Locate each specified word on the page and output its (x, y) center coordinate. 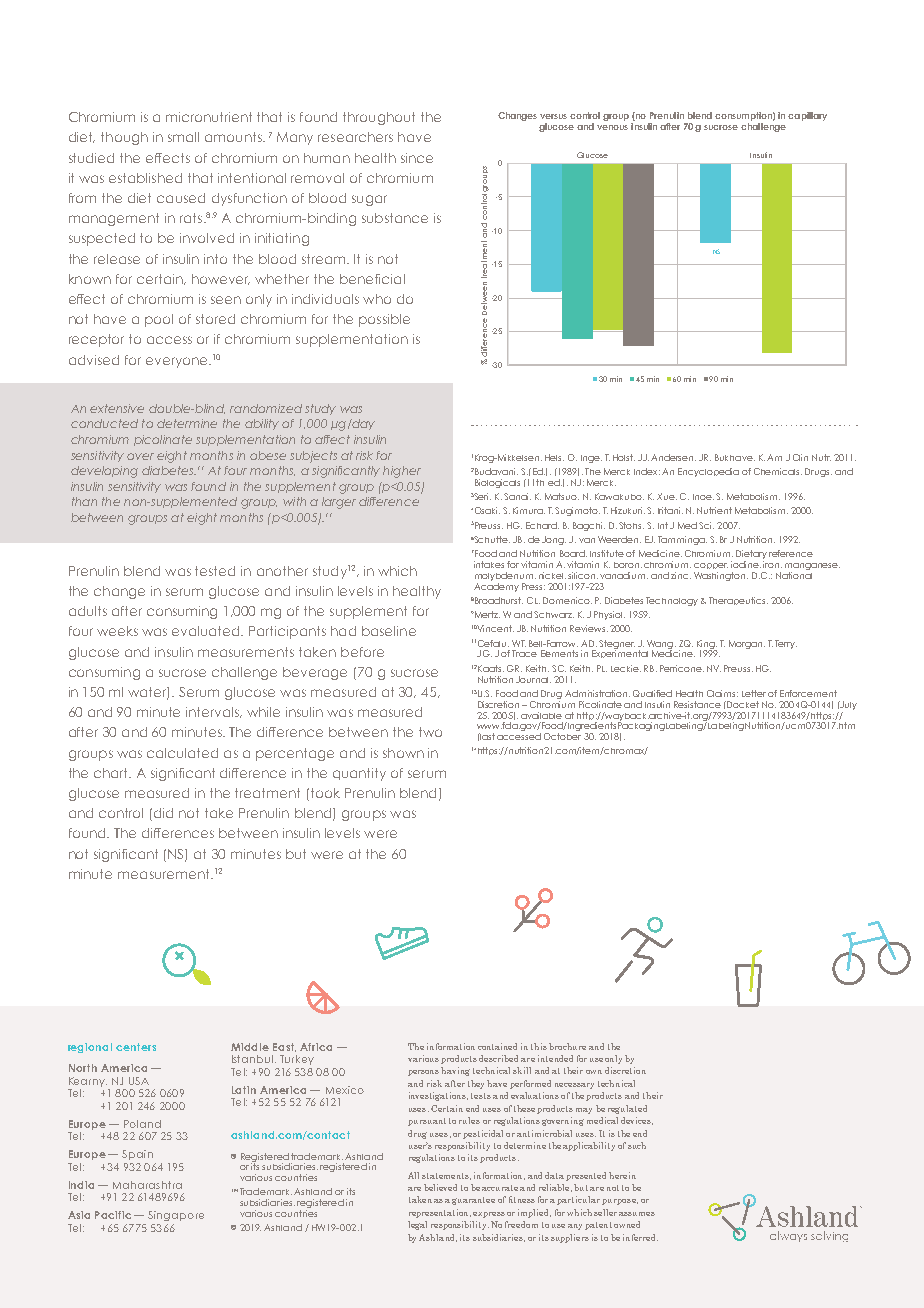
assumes (637, 1214)
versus (553, 116)
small (183, 137)
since (417, 158)
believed (440, 1187)
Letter (754, 693)
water (148, 693)
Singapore (176, 1216)
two (430, 732)
